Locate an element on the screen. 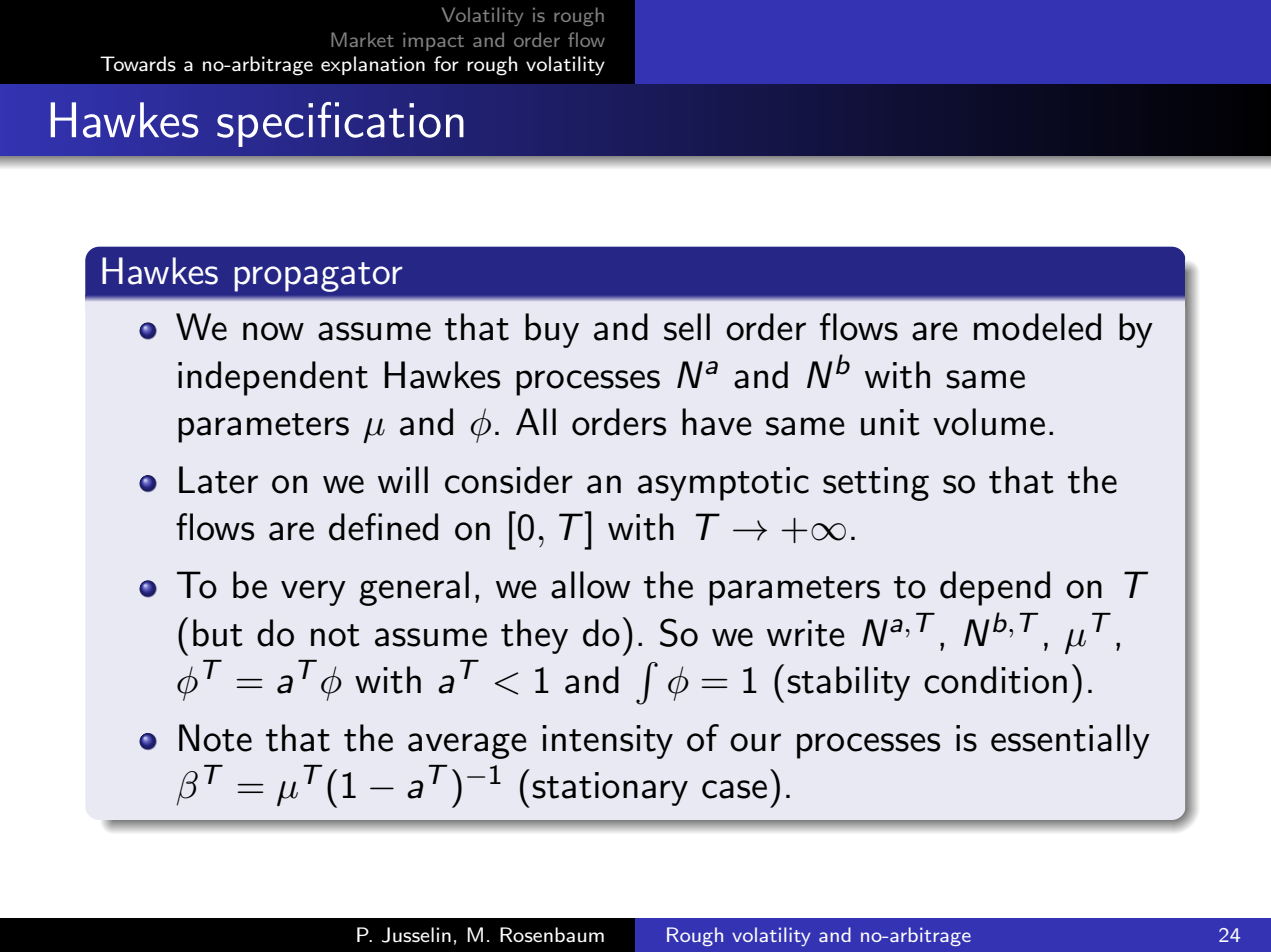 The height and width of the screenshot is (952, 1271). impact is located at coordinates (433, 42).
